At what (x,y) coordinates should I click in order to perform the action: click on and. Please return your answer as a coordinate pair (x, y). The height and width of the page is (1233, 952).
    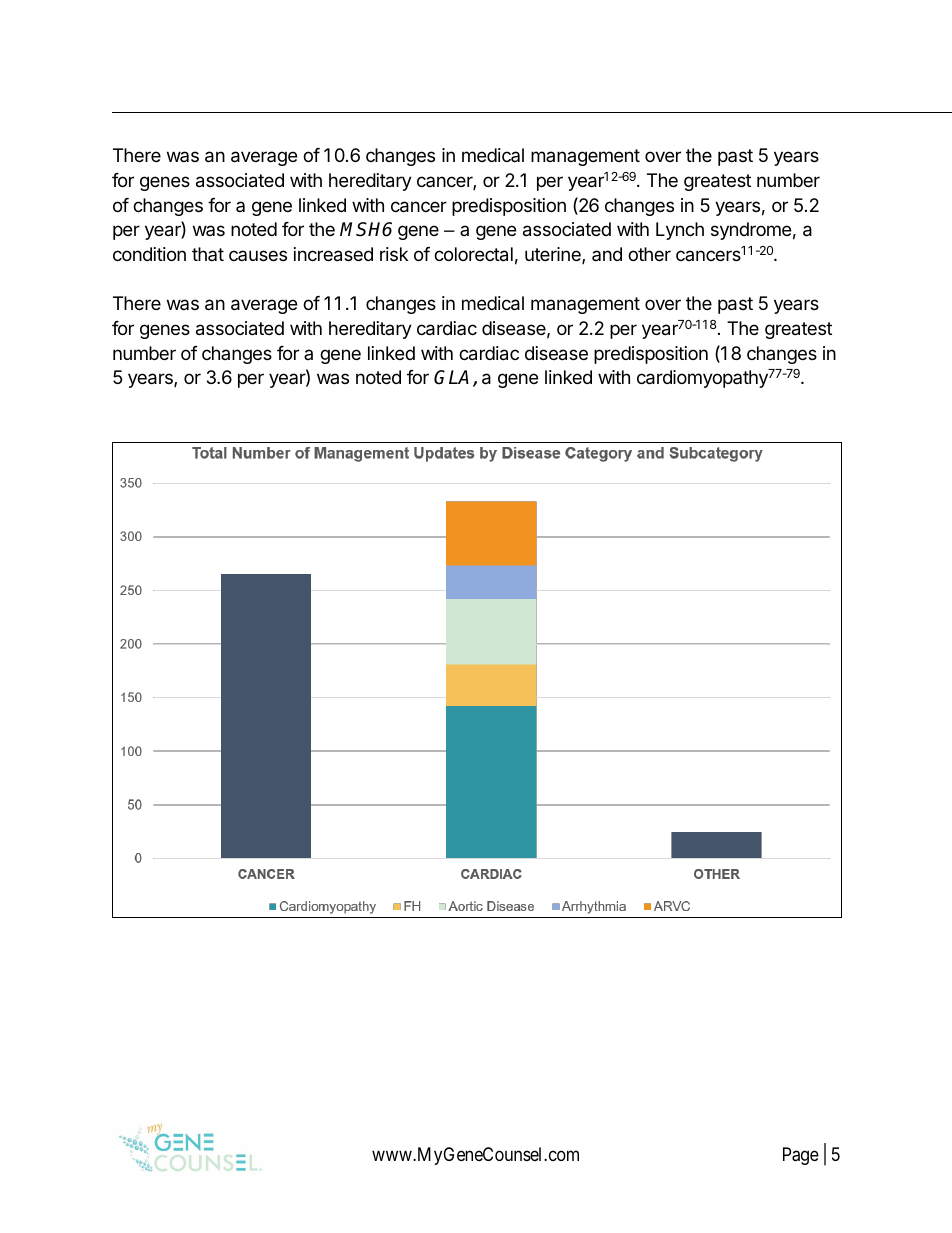
    Looking at the image, I should click on (607, 254).
